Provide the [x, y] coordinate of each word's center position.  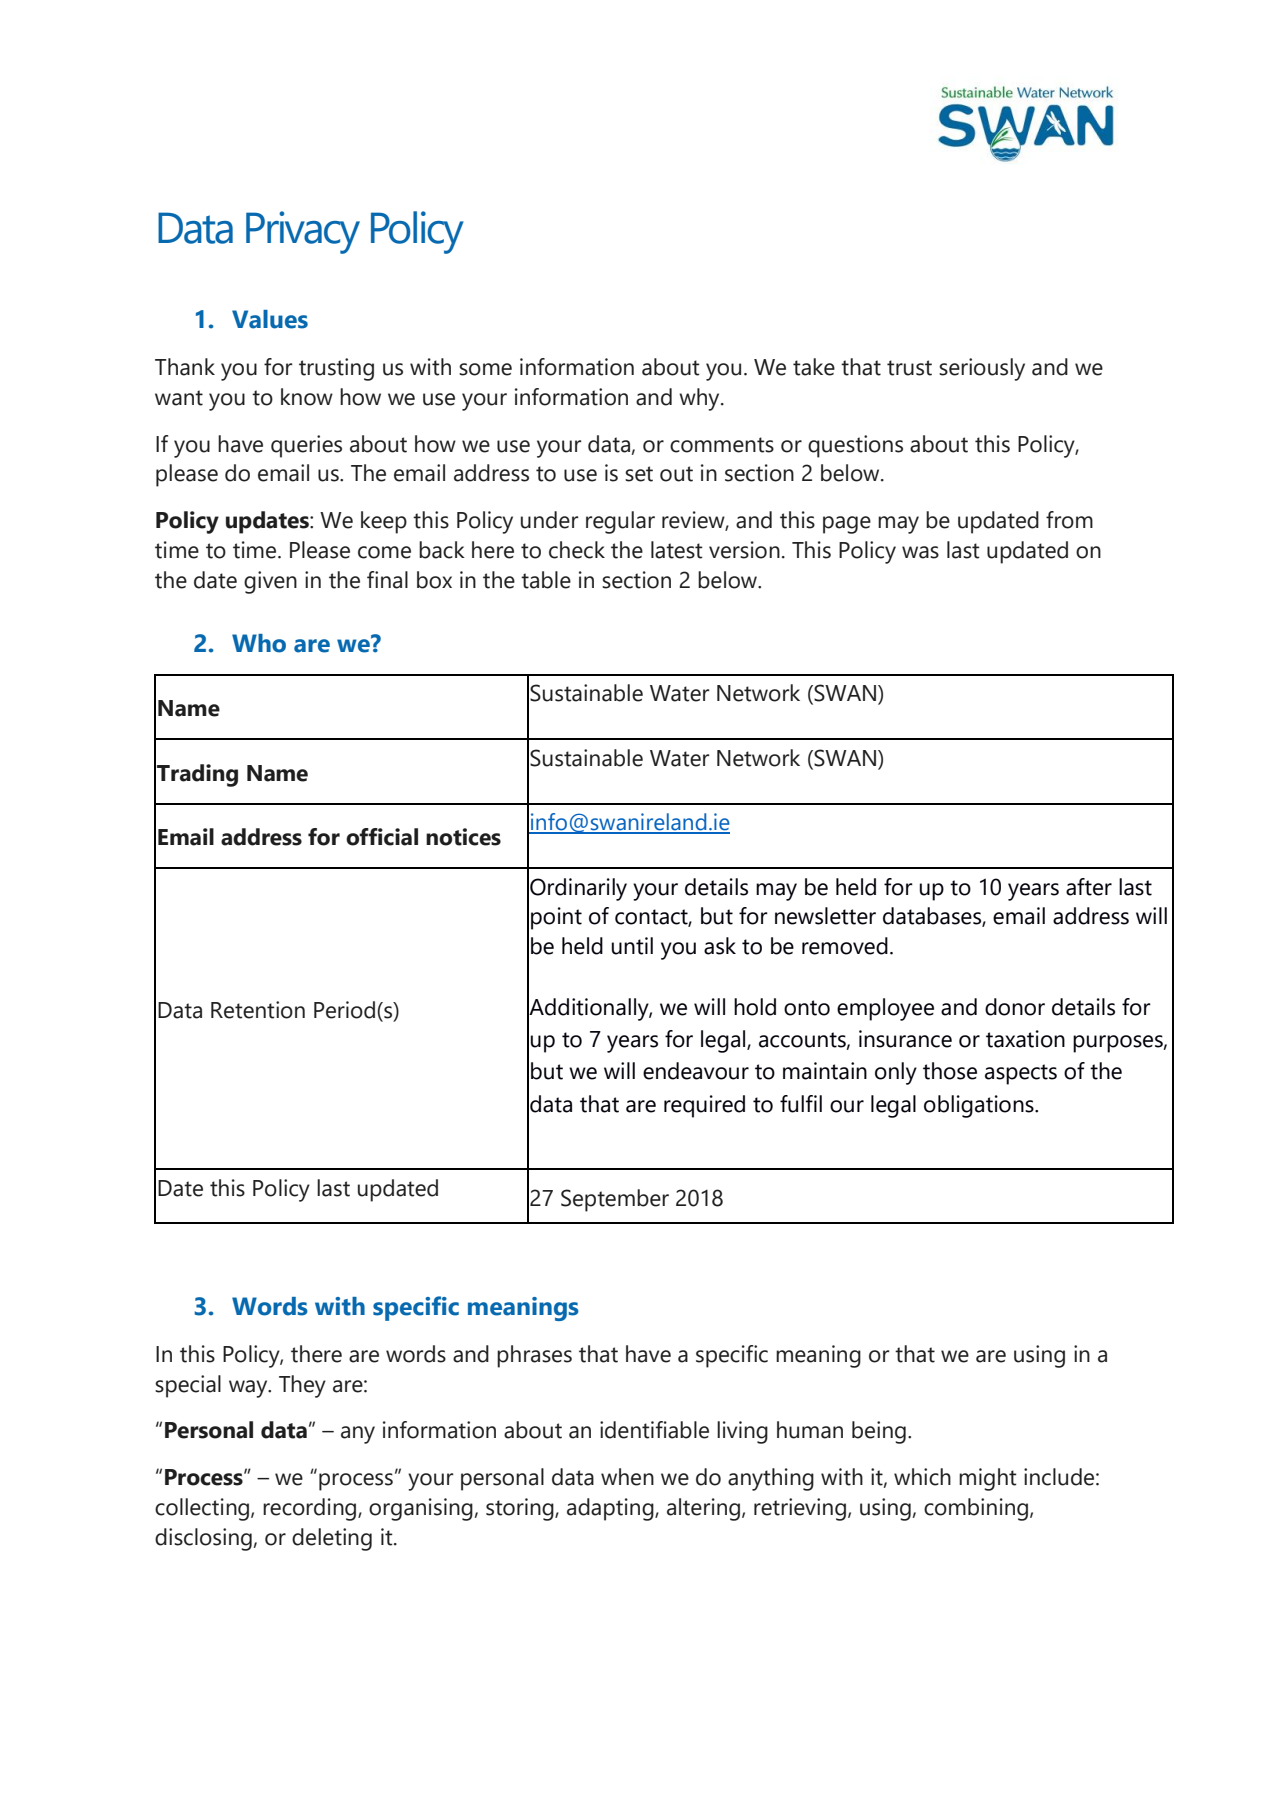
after [1089, 887]
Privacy [303, 232]
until [632, 946]
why [700, 399]
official [382, 837]
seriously [982, 369]
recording [311, 1509]
